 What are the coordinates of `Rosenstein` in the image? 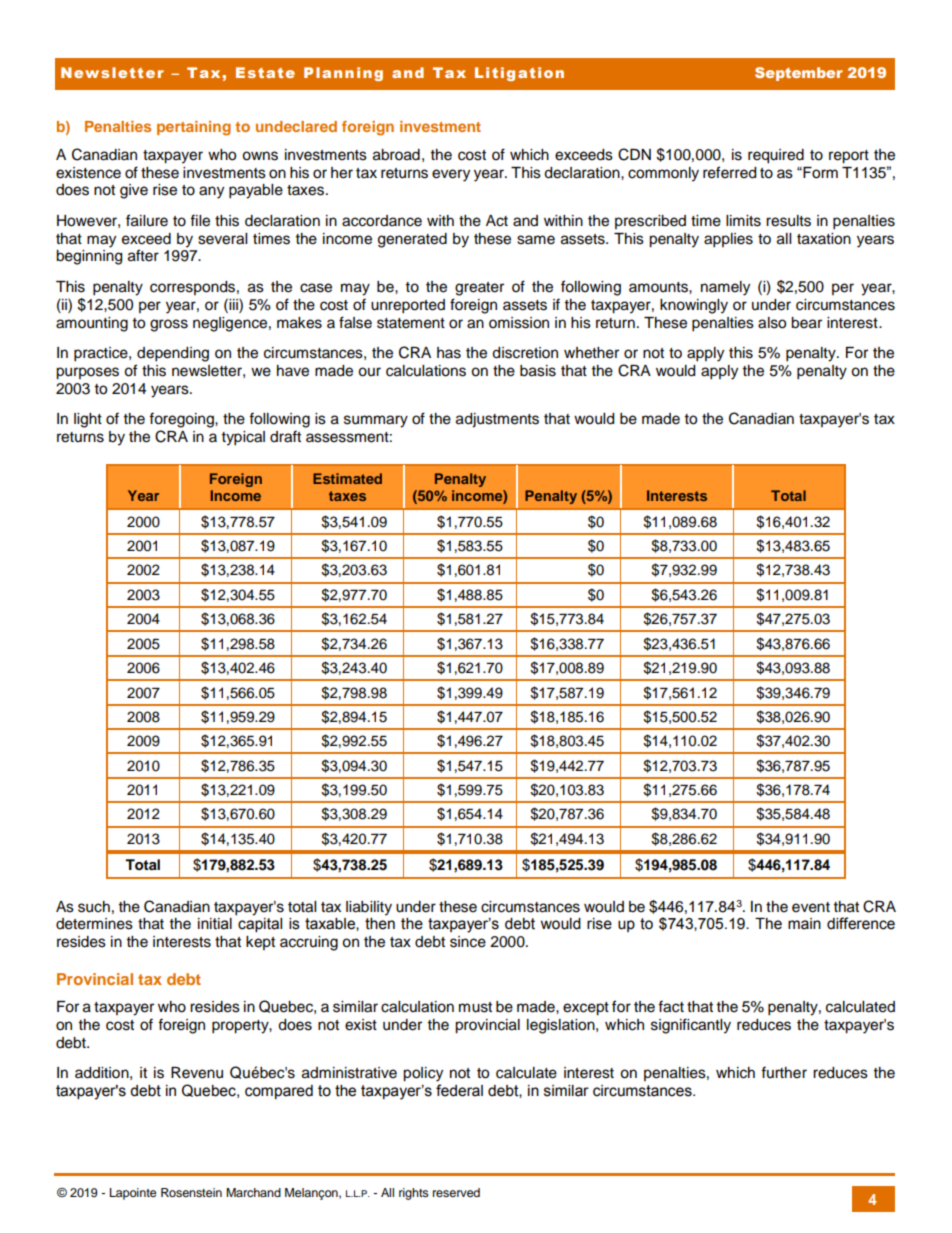 It's located at (191, 1192).
